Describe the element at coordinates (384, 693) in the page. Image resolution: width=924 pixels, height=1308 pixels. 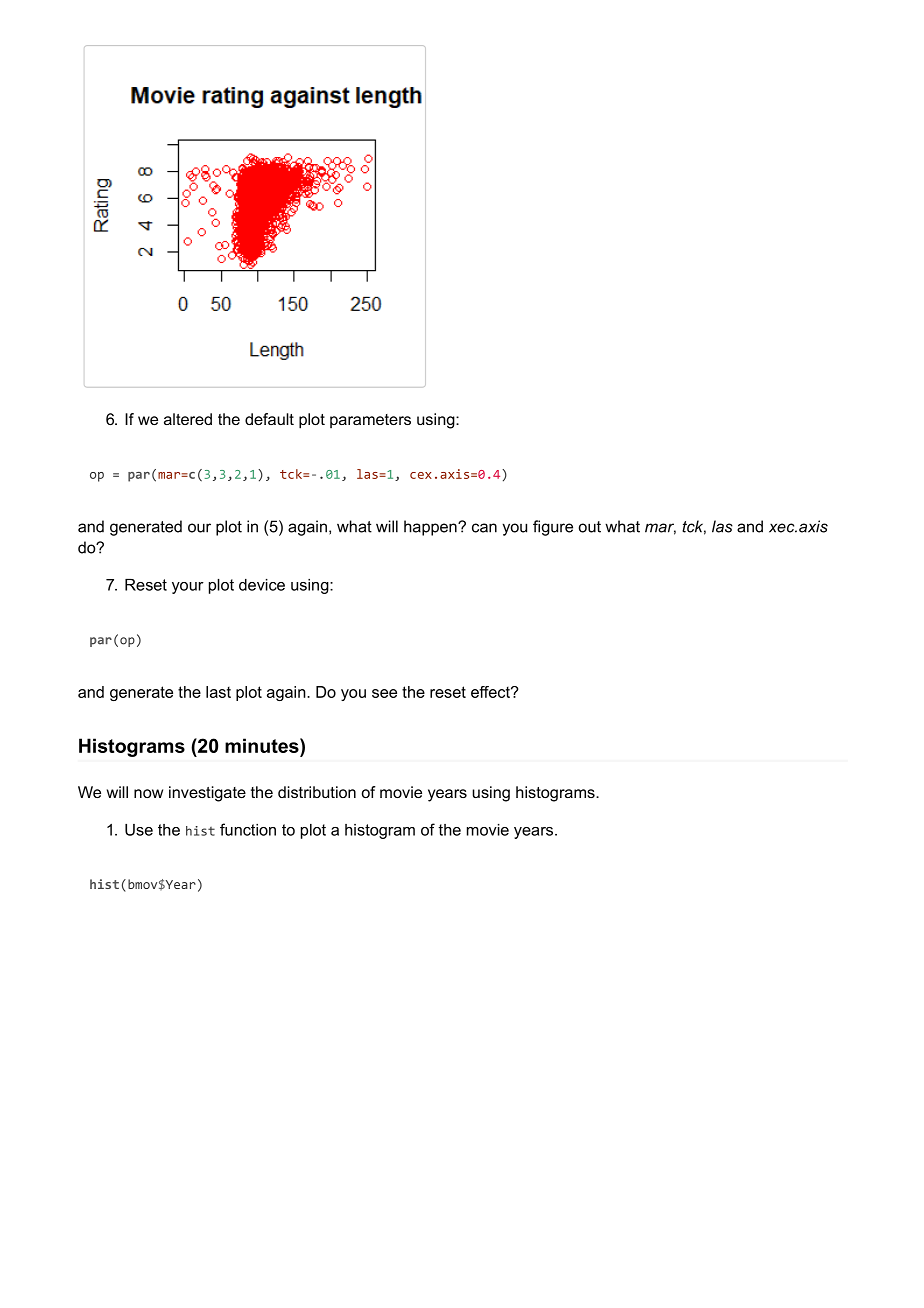
I see `see` at that location.
